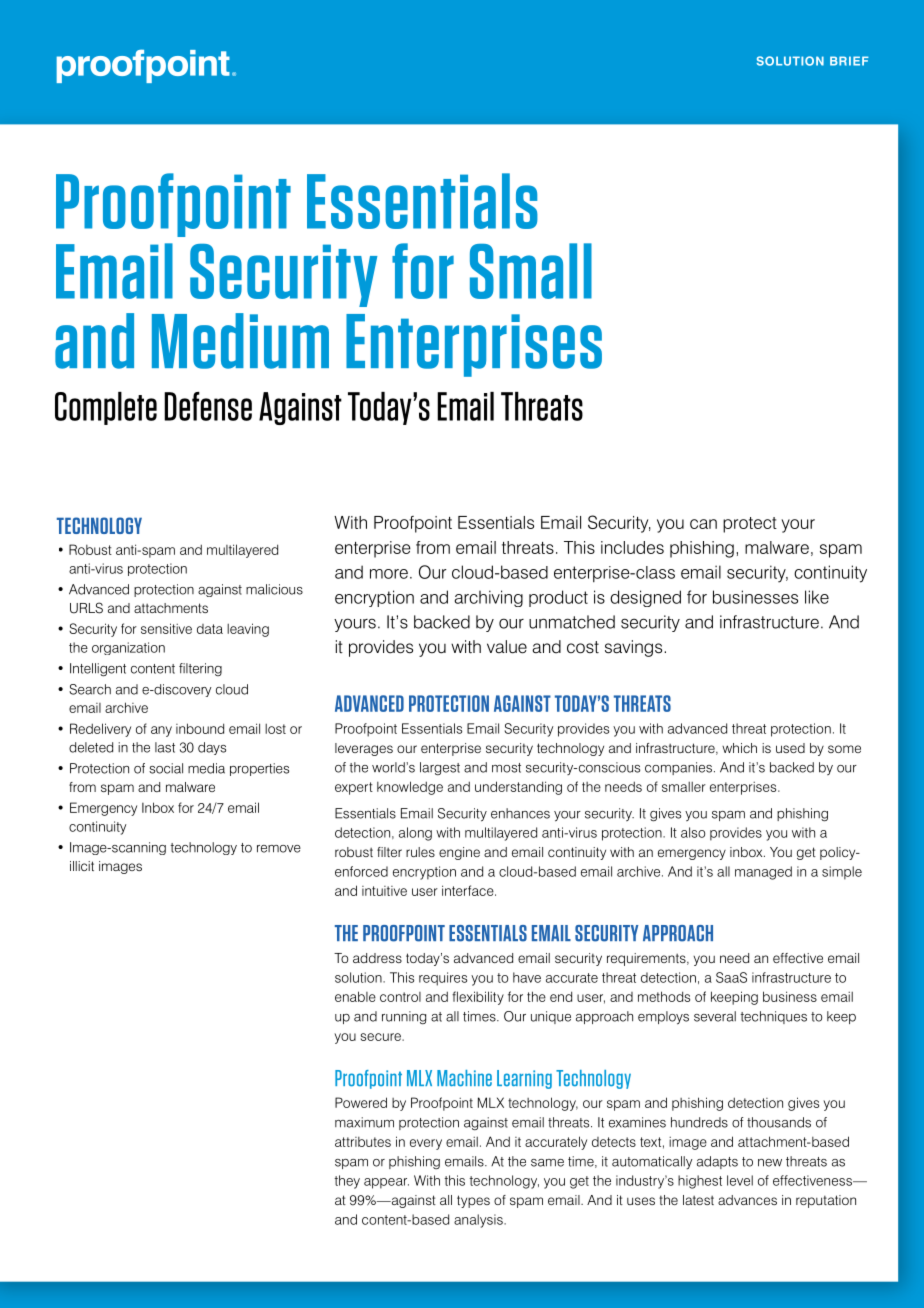  I want to click on they, so click(347, 1182).
